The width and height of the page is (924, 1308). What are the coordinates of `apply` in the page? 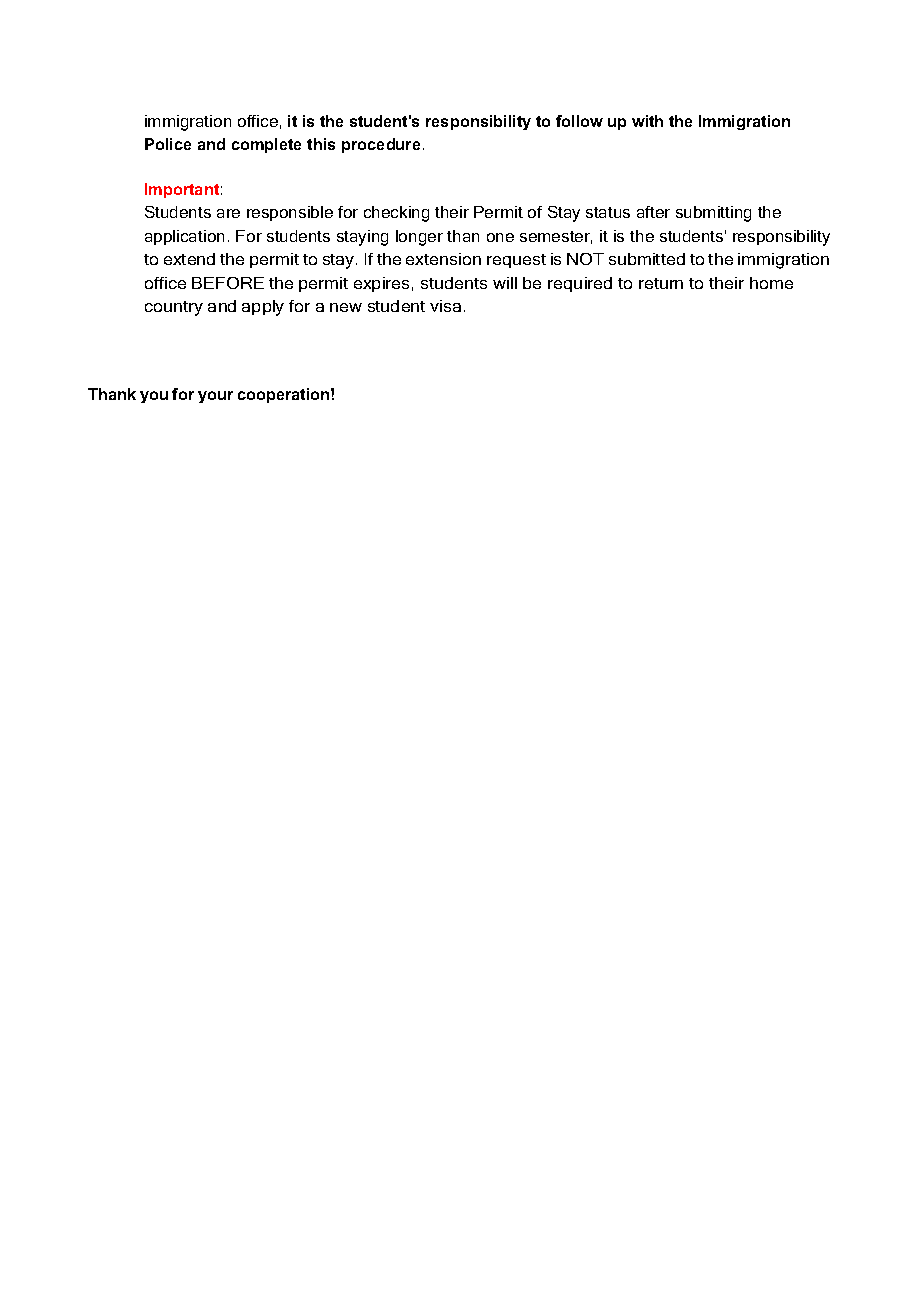 It's located at (263, 308).
